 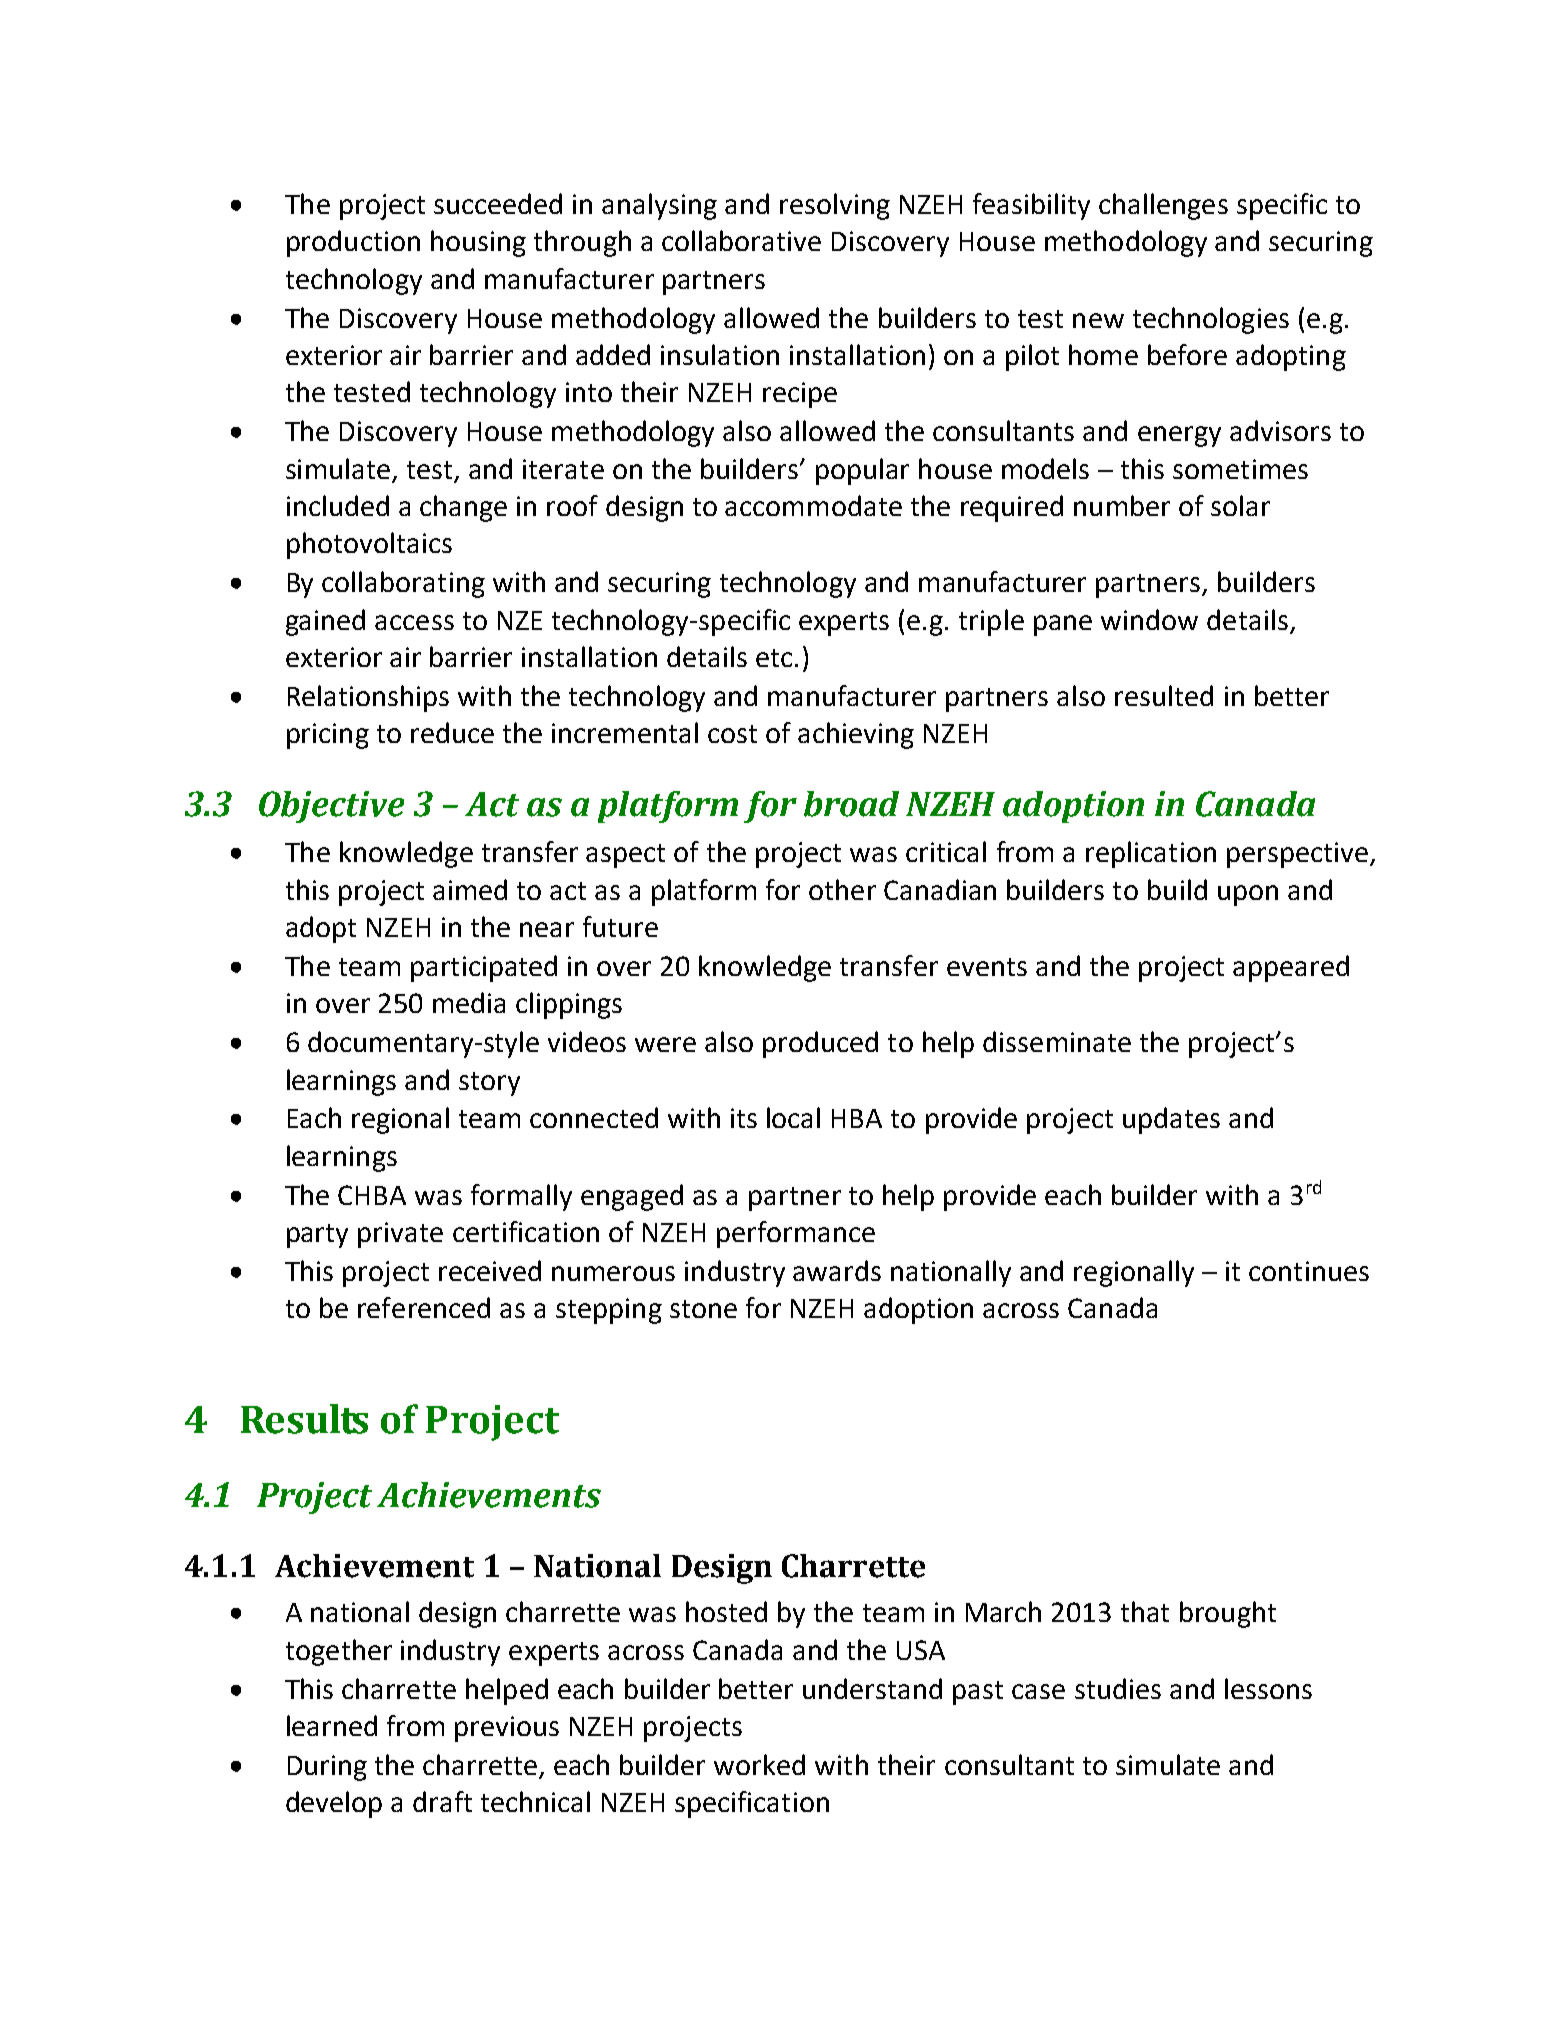 I want to click on housing, so click(x=478, y=243).
